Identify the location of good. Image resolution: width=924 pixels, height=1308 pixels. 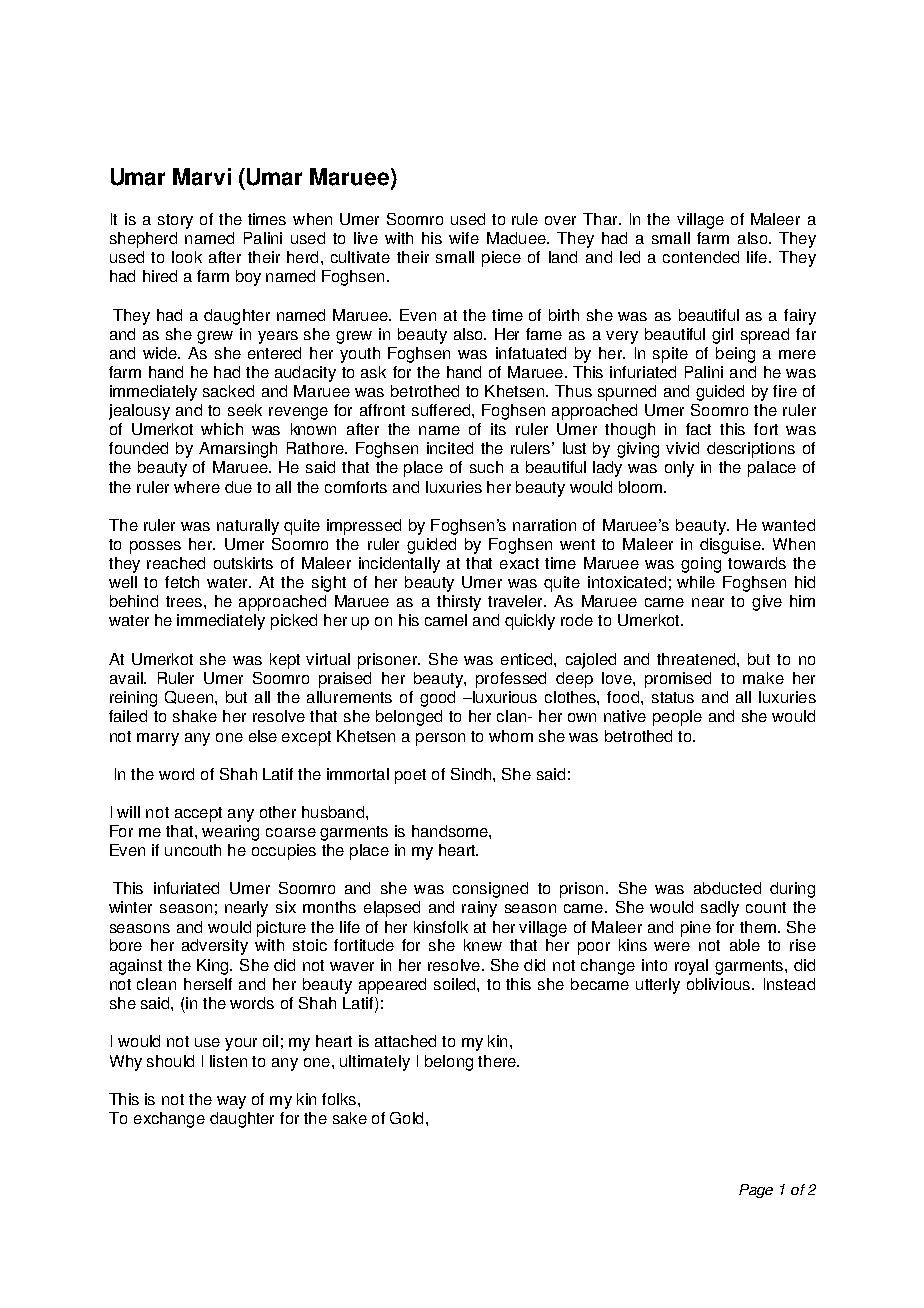
(437, 699).
